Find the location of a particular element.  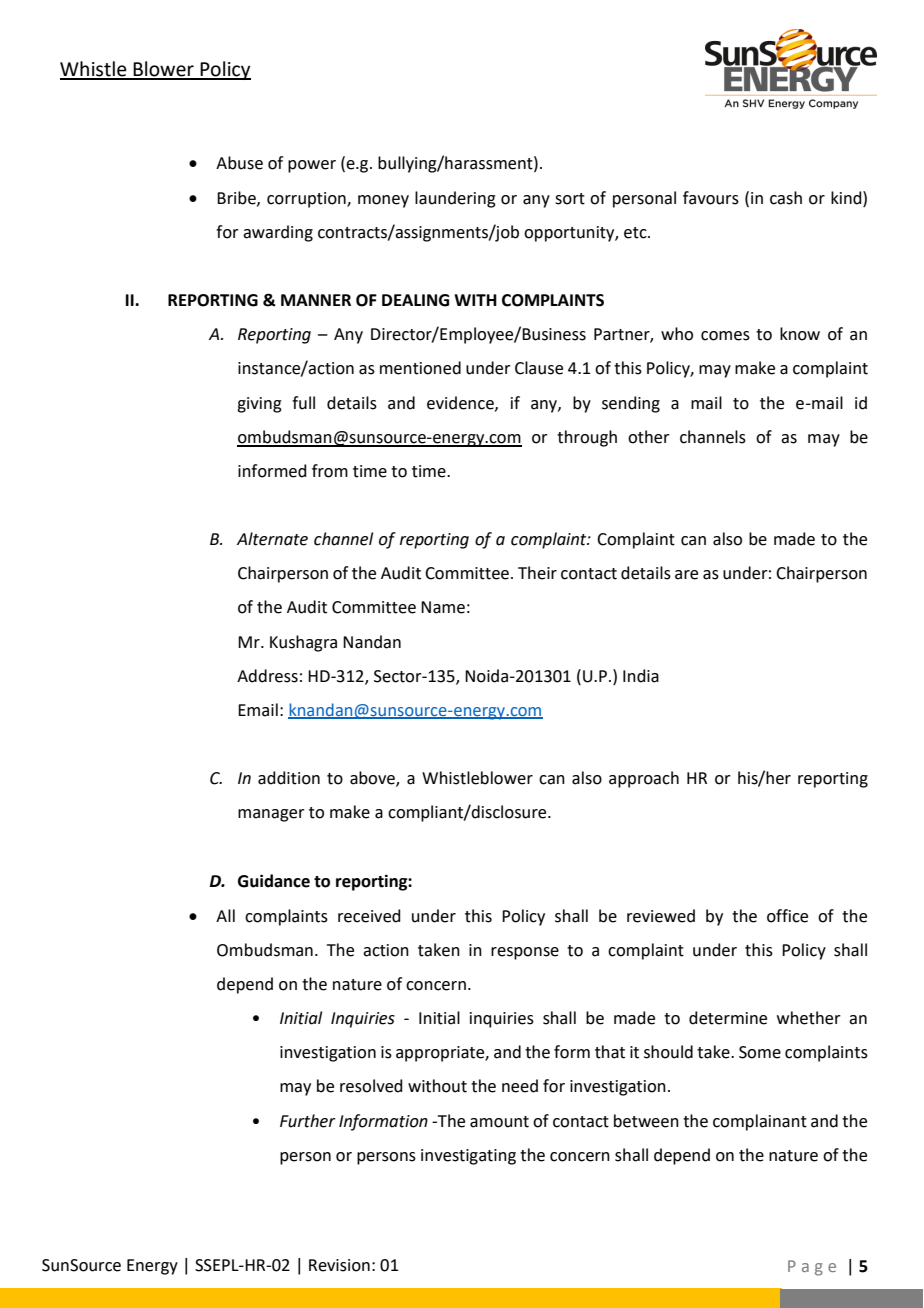

Revision is located at coordinates (339, 1265).
